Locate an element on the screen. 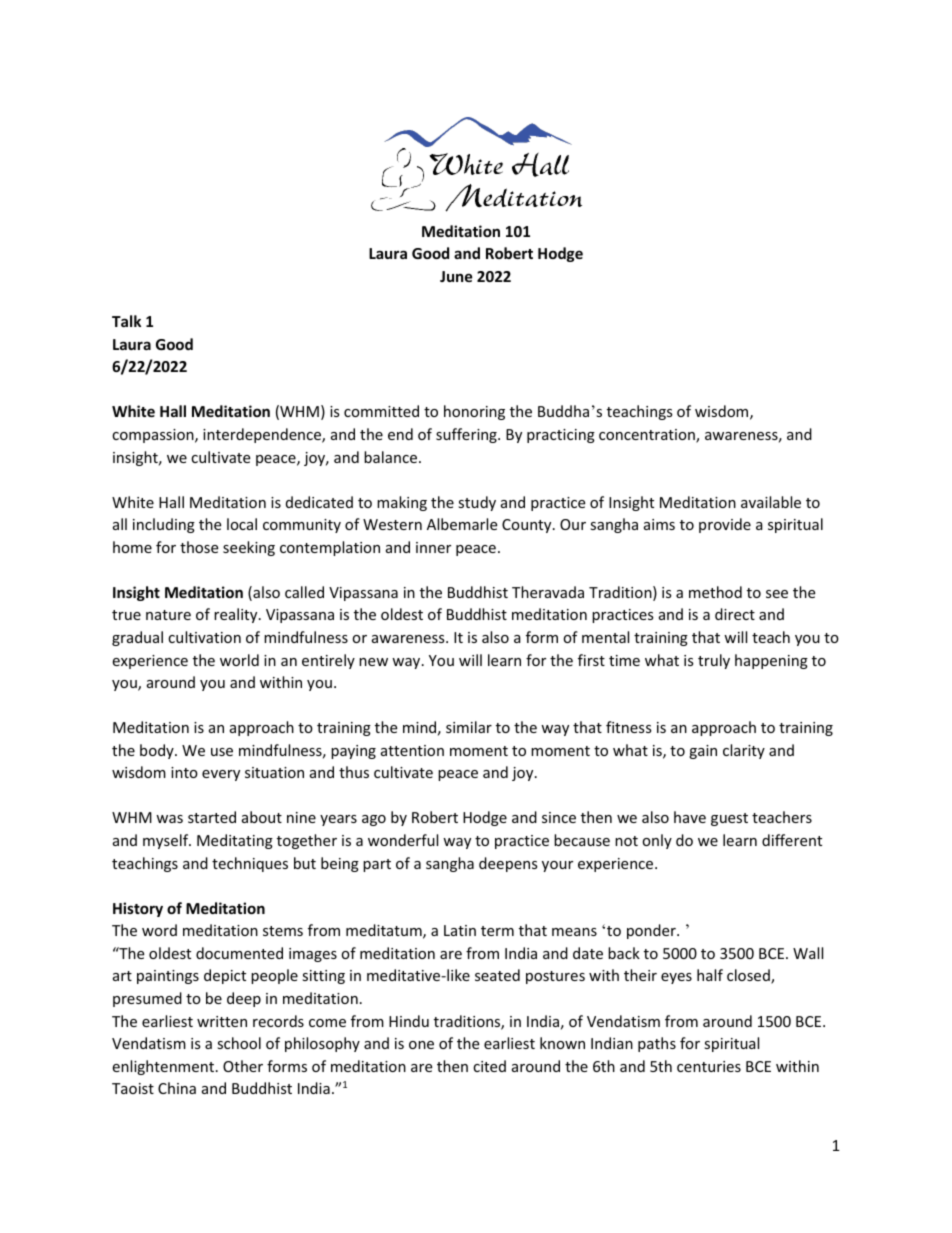 This screenshot has width=952, height=1233. cited is located at coordinates (489, 1066).
